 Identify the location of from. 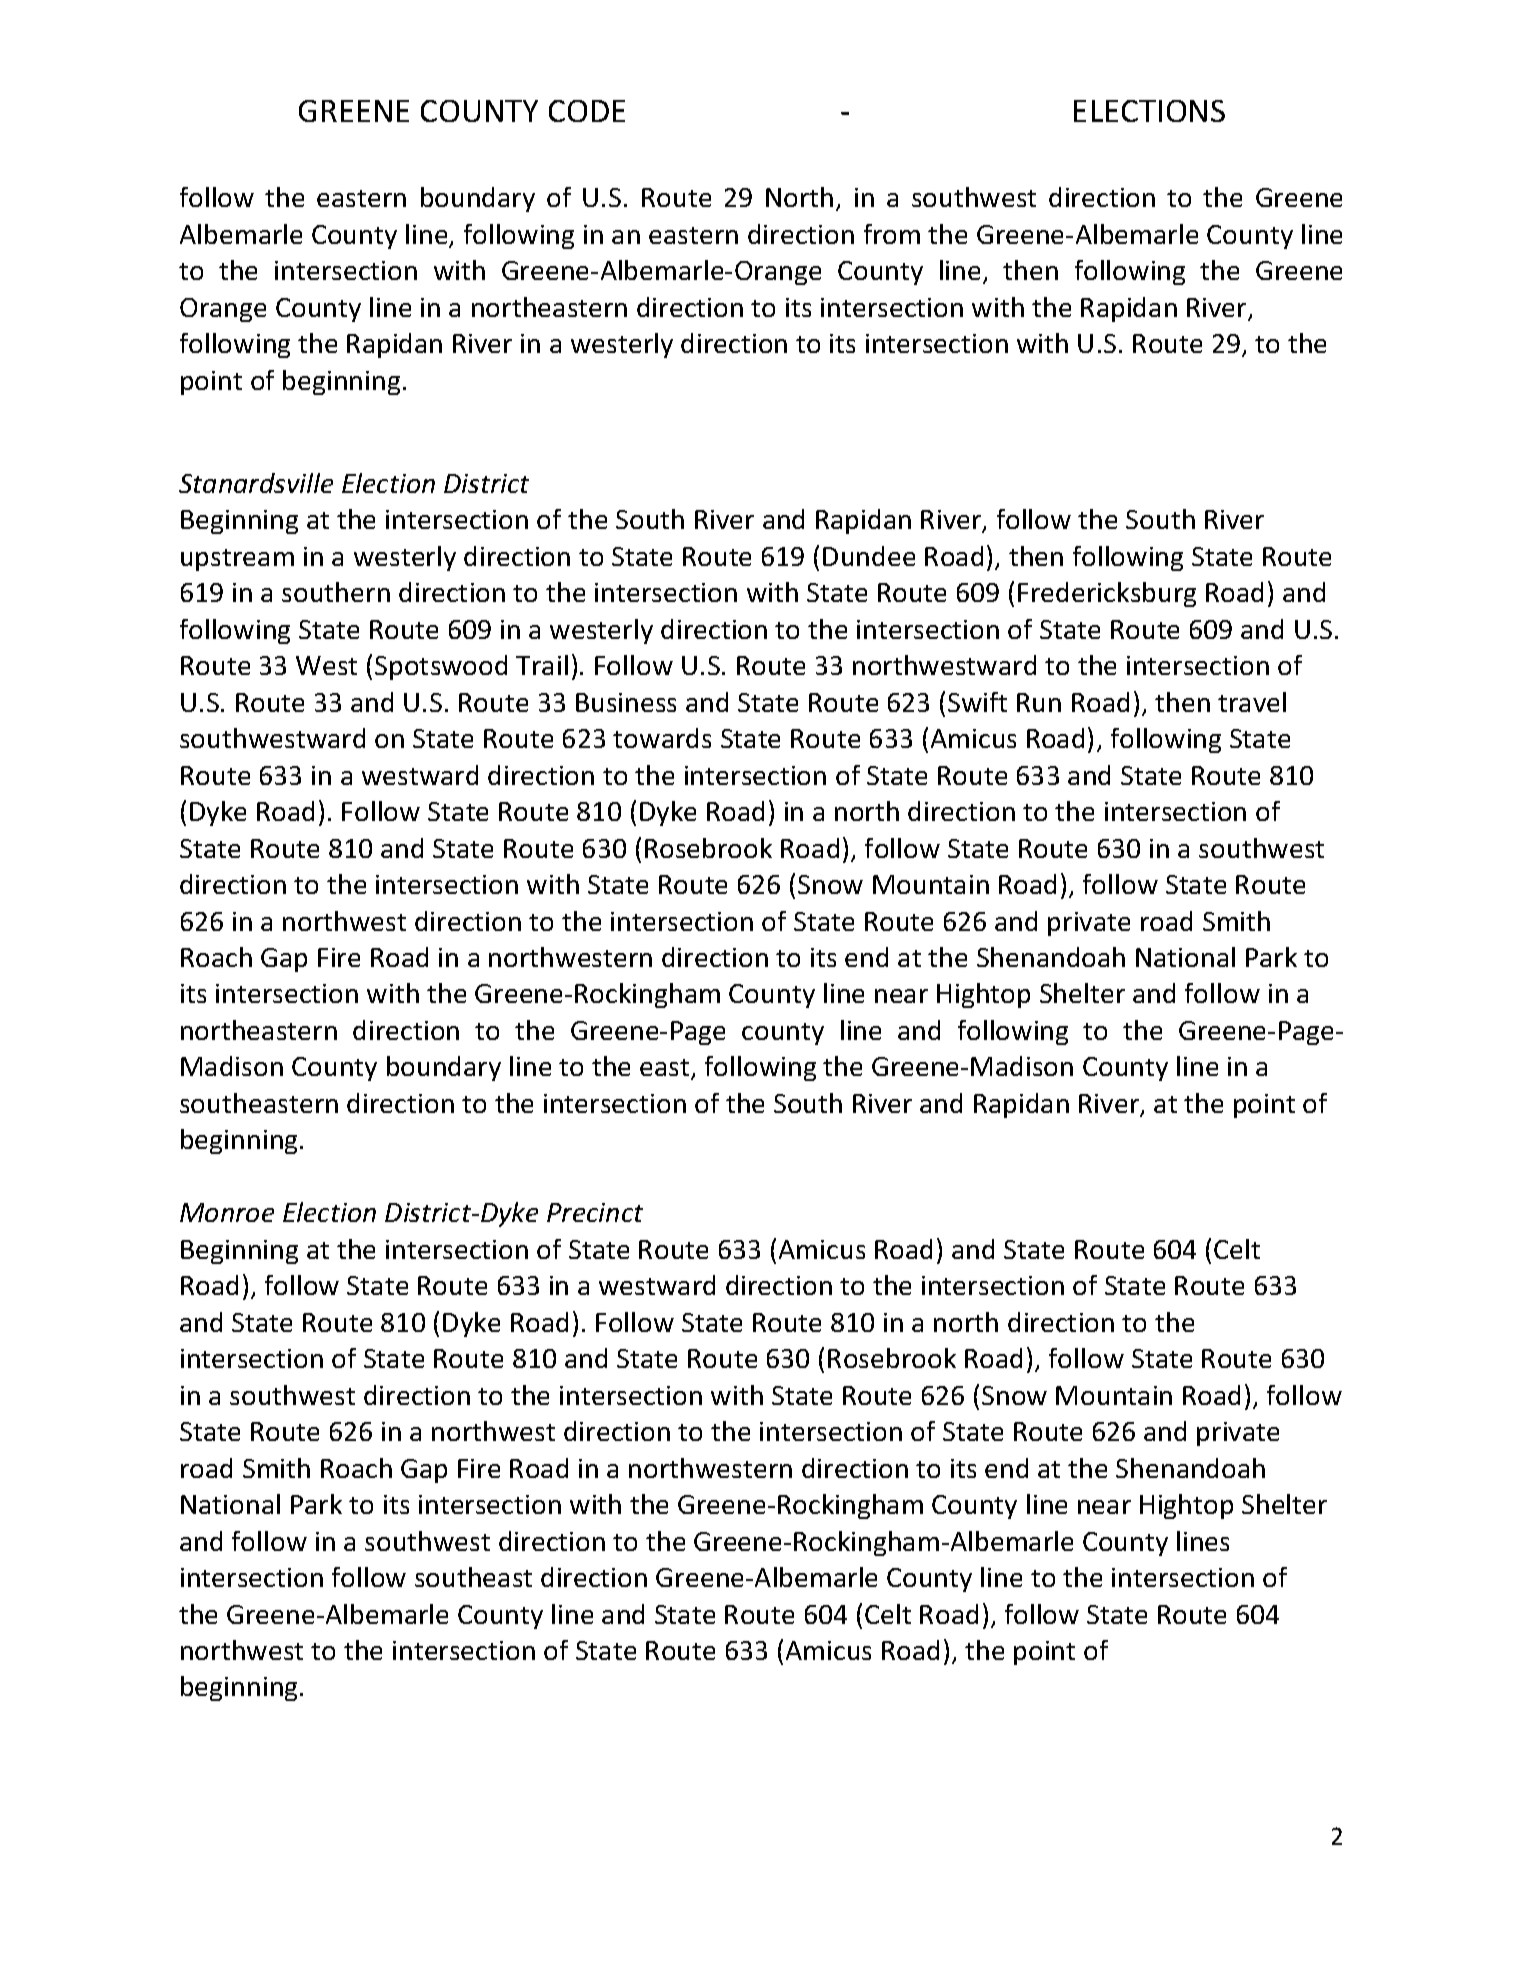
(892, 234).
